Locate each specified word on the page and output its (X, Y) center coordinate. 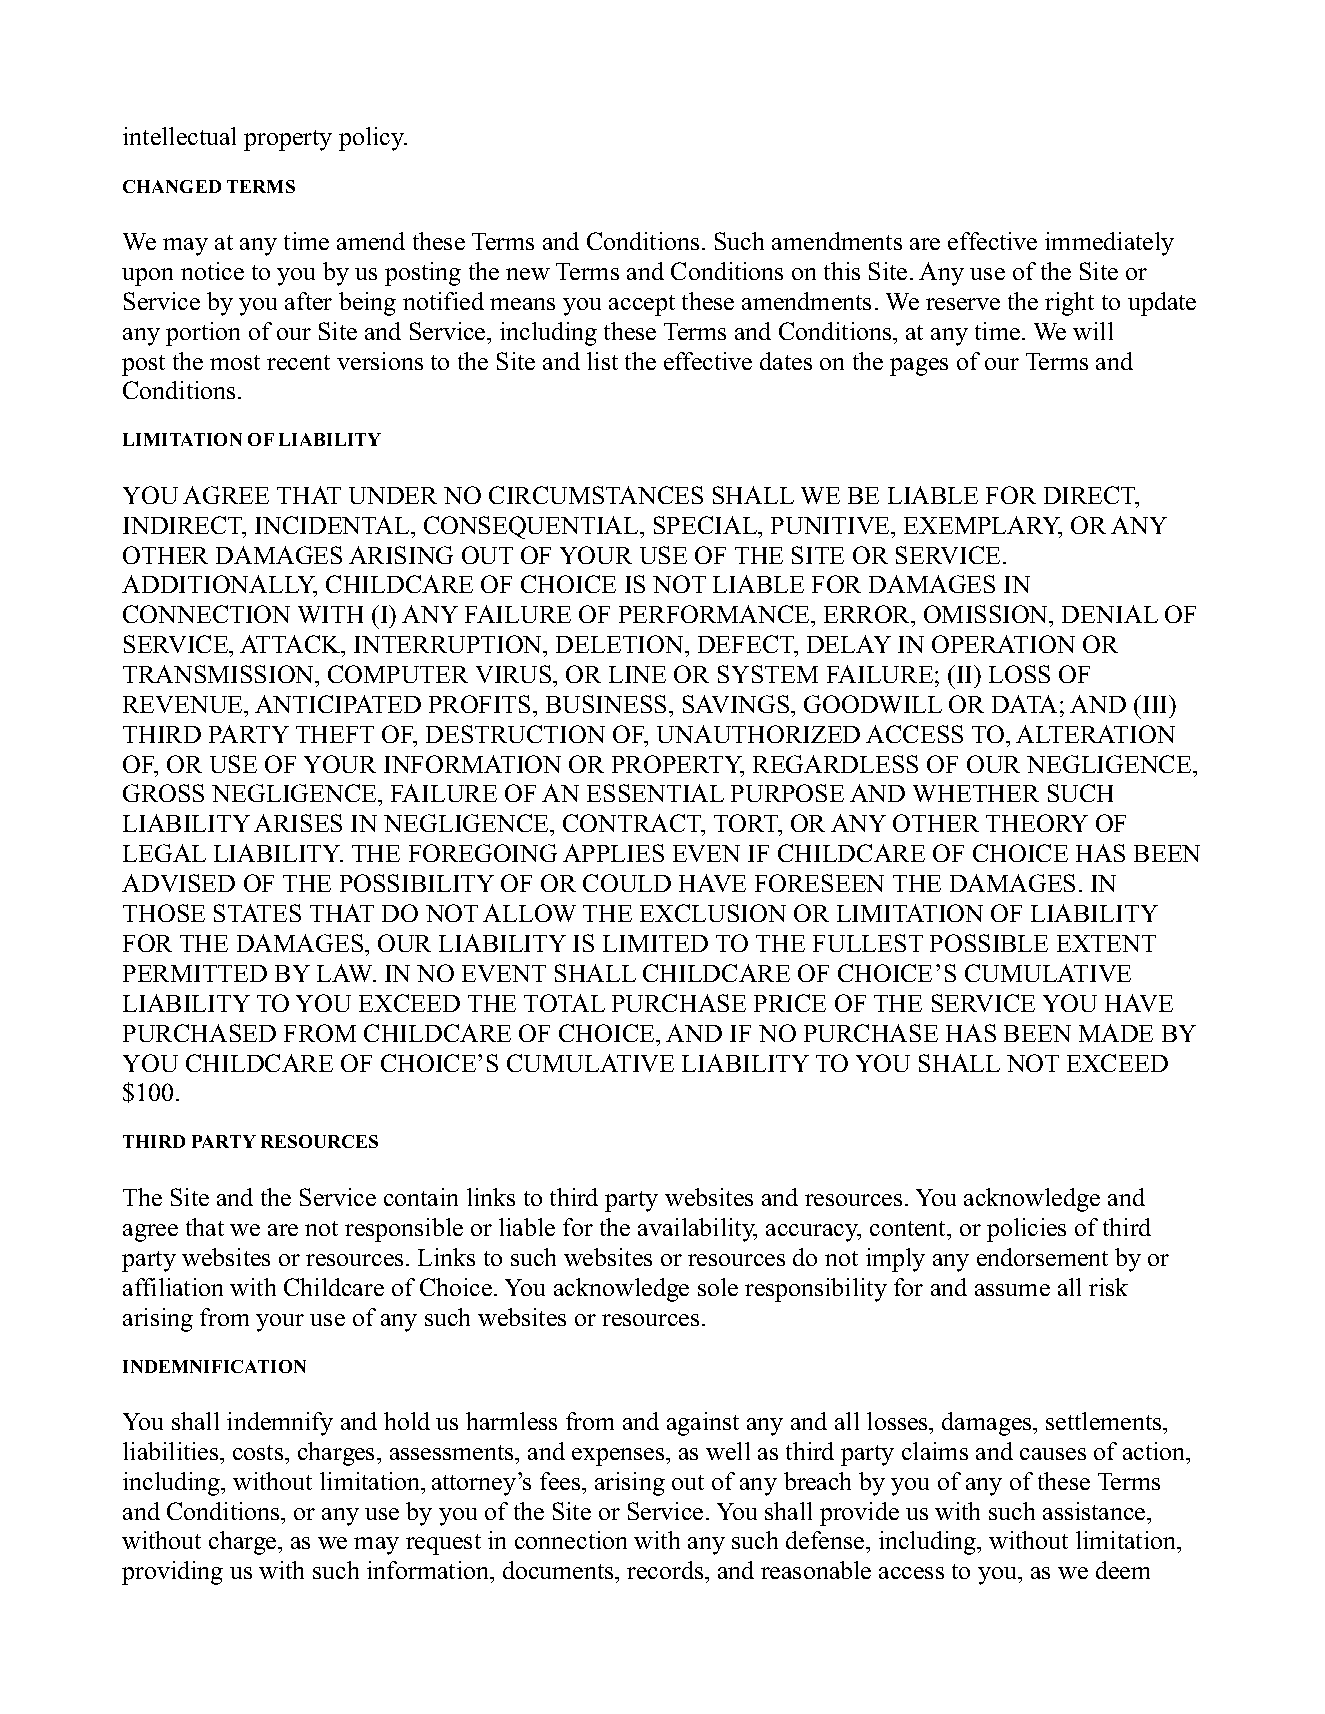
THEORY (1037, 823)
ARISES (298, 823)
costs (259, 1452)
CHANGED (172, 186)
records (666, 1570)
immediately (1109, 244)
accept (642, 305)
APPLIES (613, 853)
